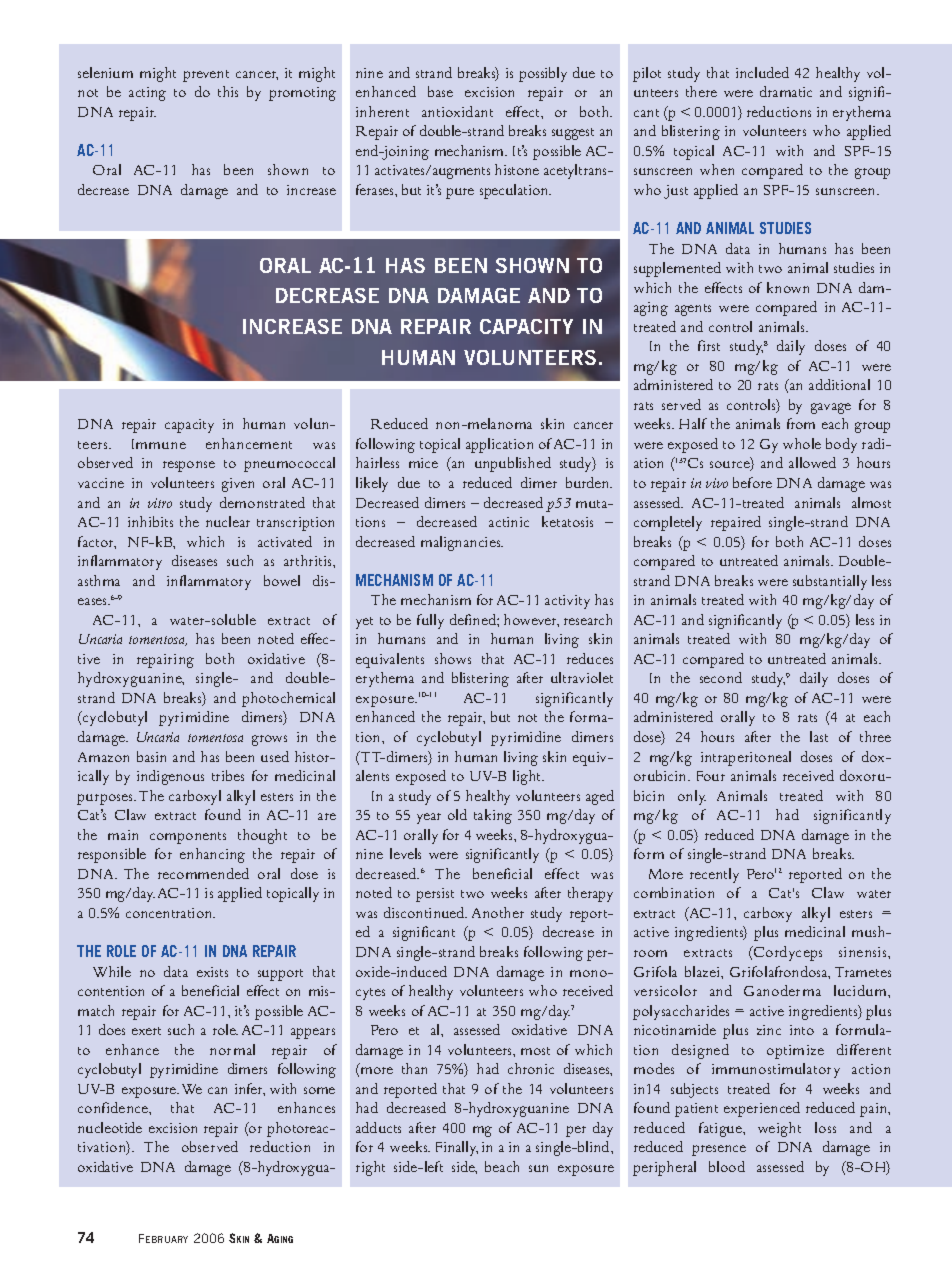 This page has width=952, height=1275. Describe the element at coordinates (802, 443) in the page. I see `whole` at that location.
